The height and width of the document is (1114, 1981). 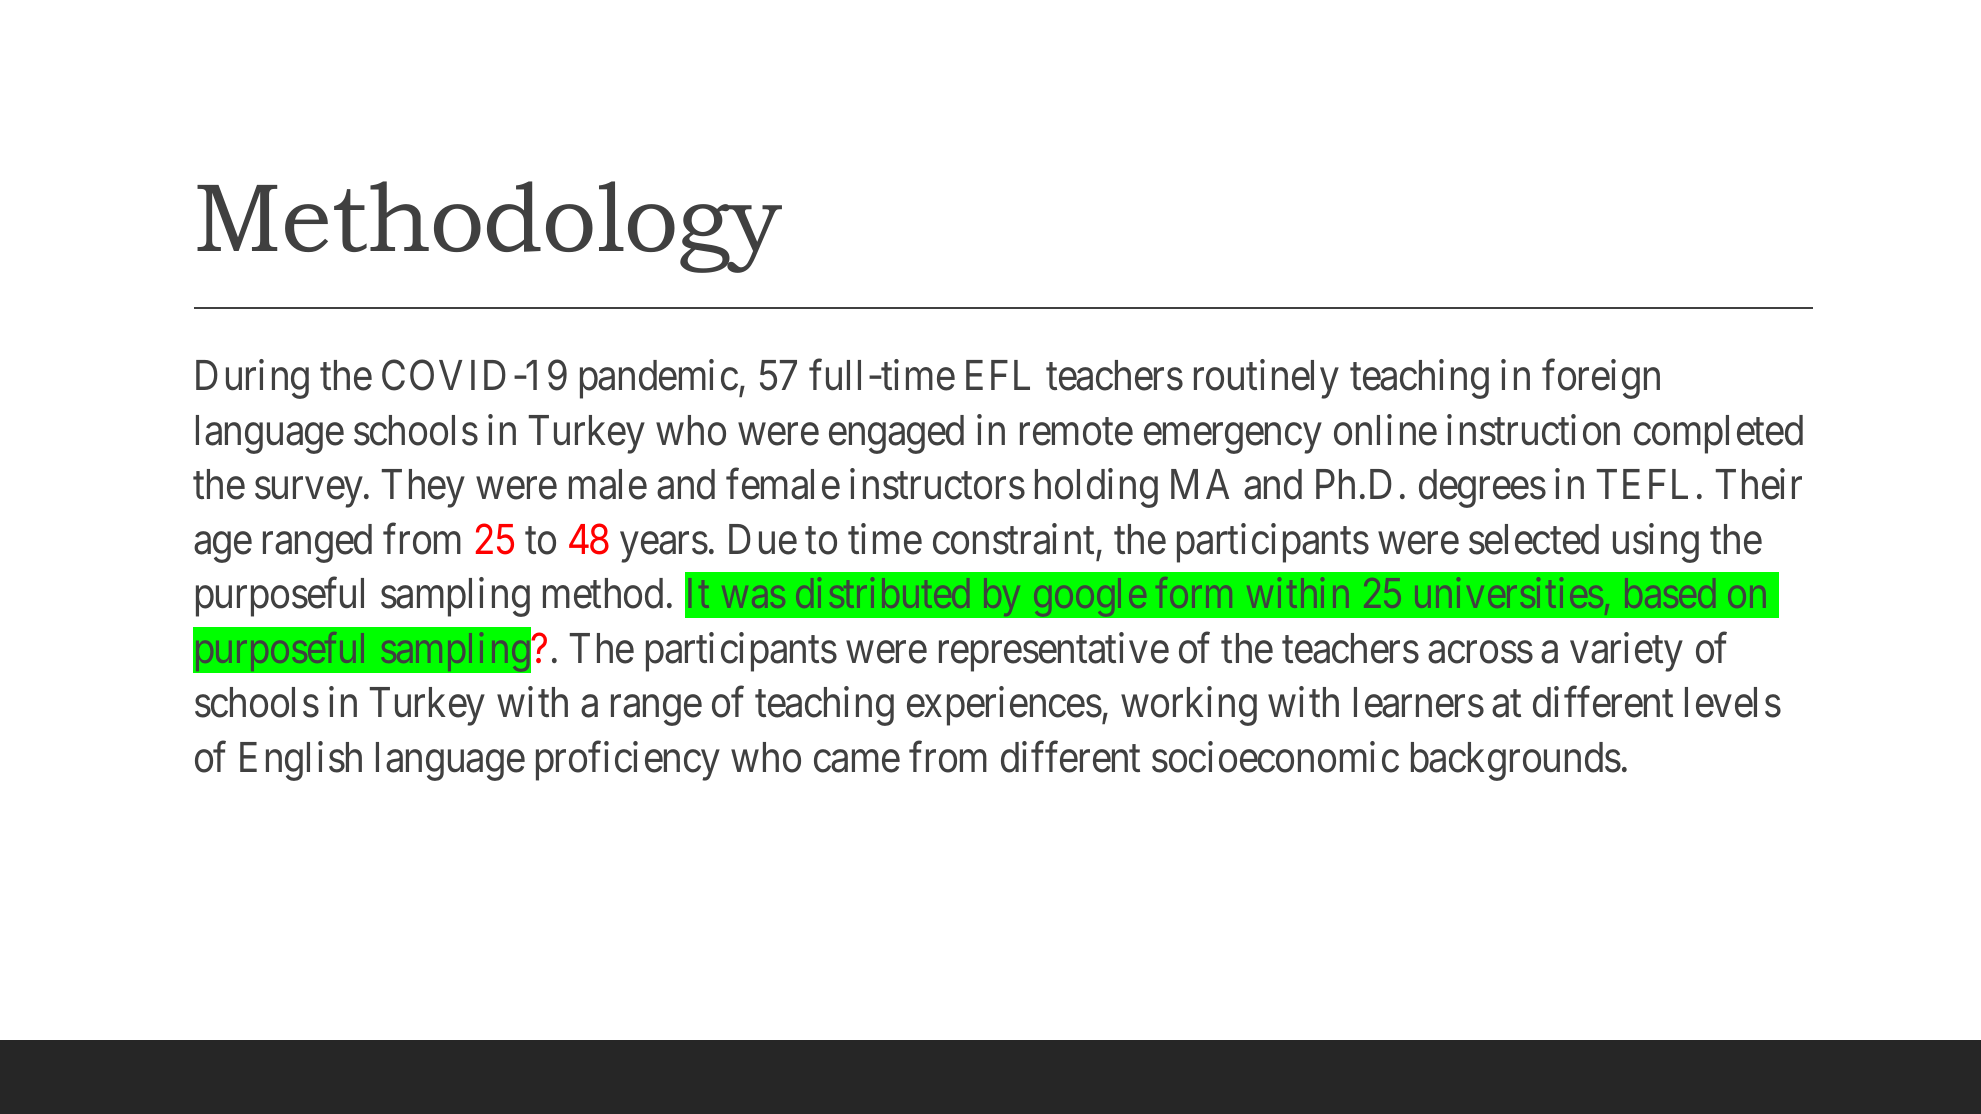 I want to click on selected, so click(x=1534, y=539).
